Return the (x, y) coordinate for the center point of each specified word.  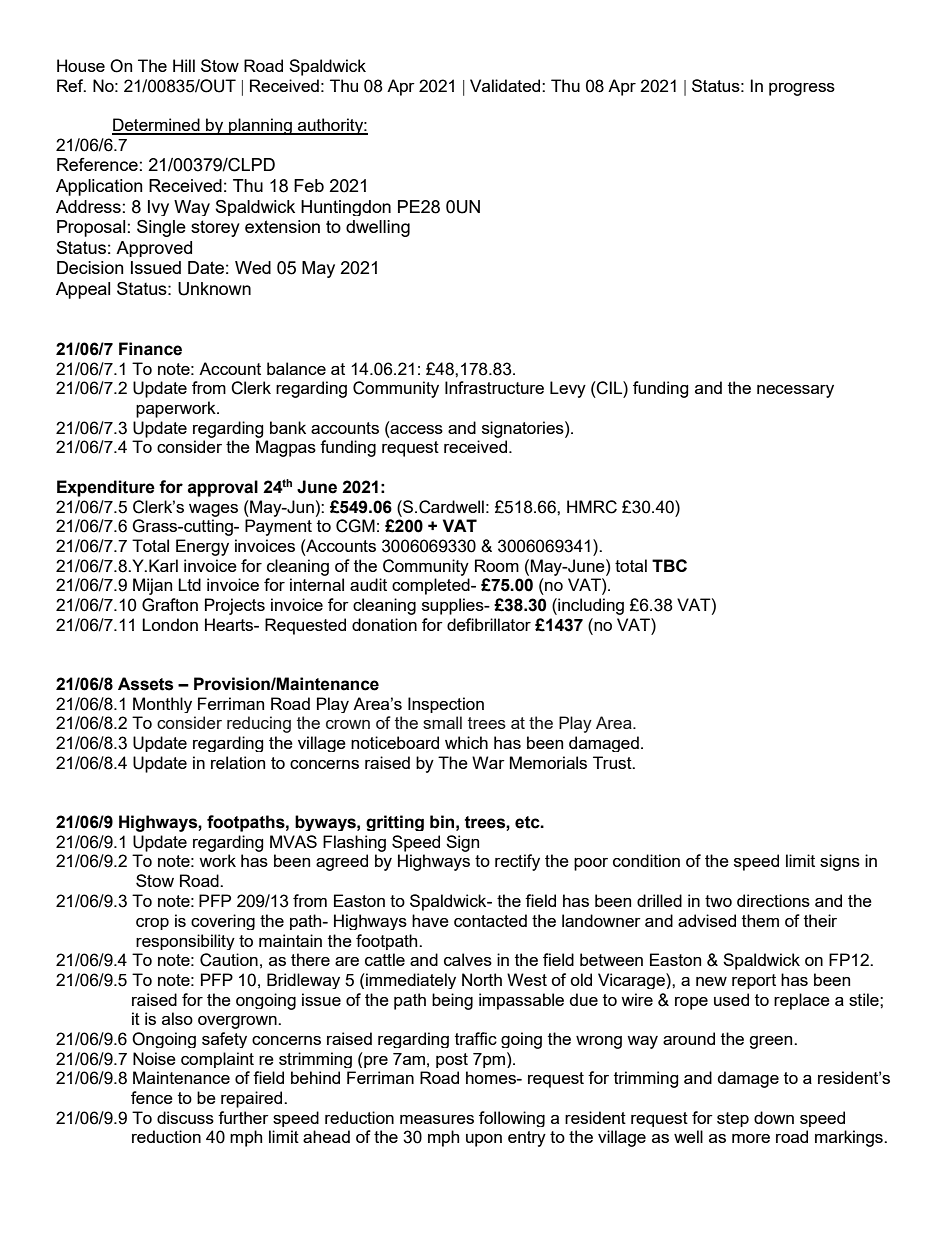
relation (238, 762)
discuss (185, 1117)
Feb (309, 185)
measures (437, 1119)
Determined (157, 126)
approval (223, 488)
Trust (613, 762)
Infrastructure (494, 387)
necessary (795, 391)
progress (802, 89)
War (488, 762)
